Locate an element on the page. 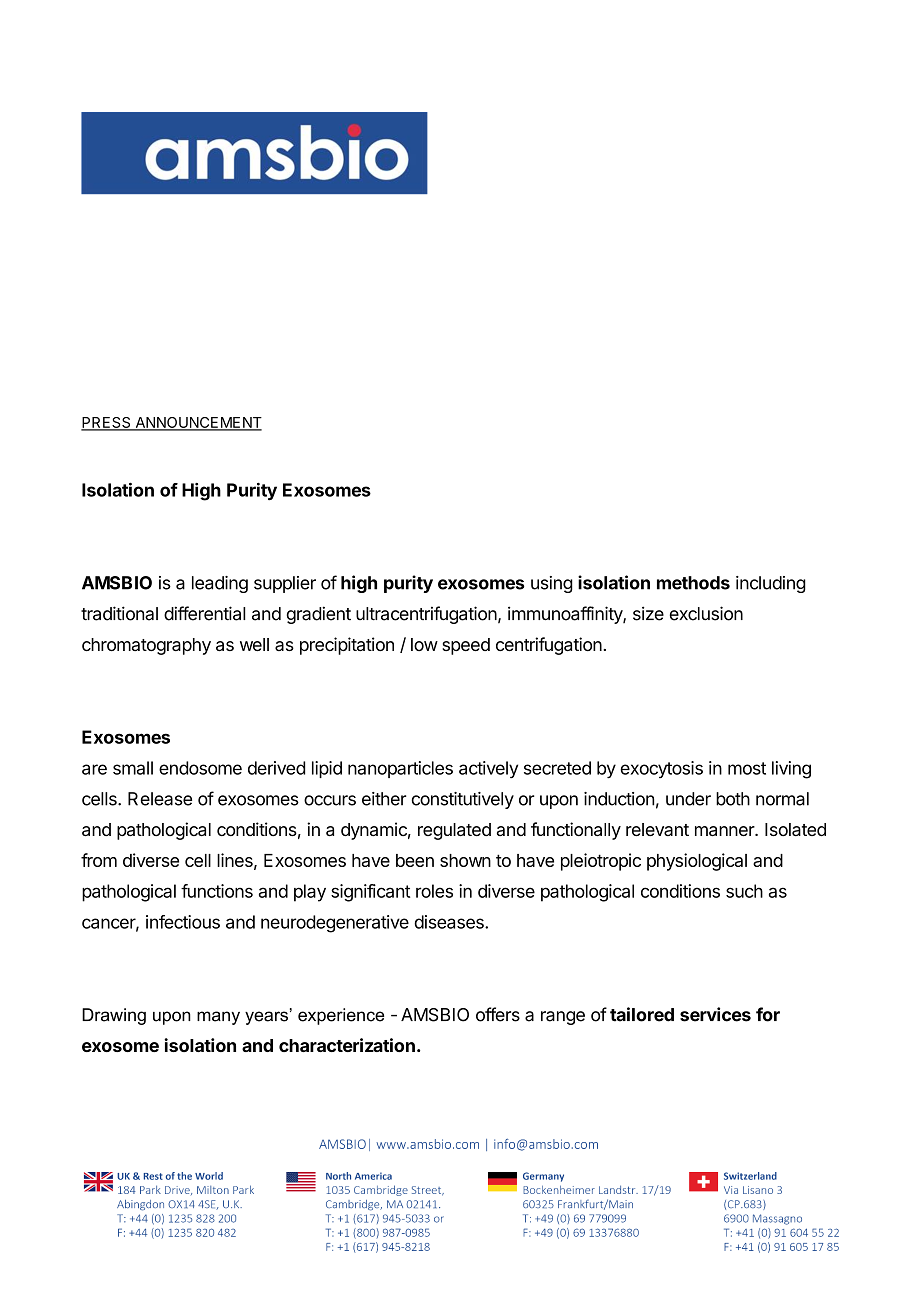 This document has width=924, height=1308. offers is located at coordinates (498, 1014).
